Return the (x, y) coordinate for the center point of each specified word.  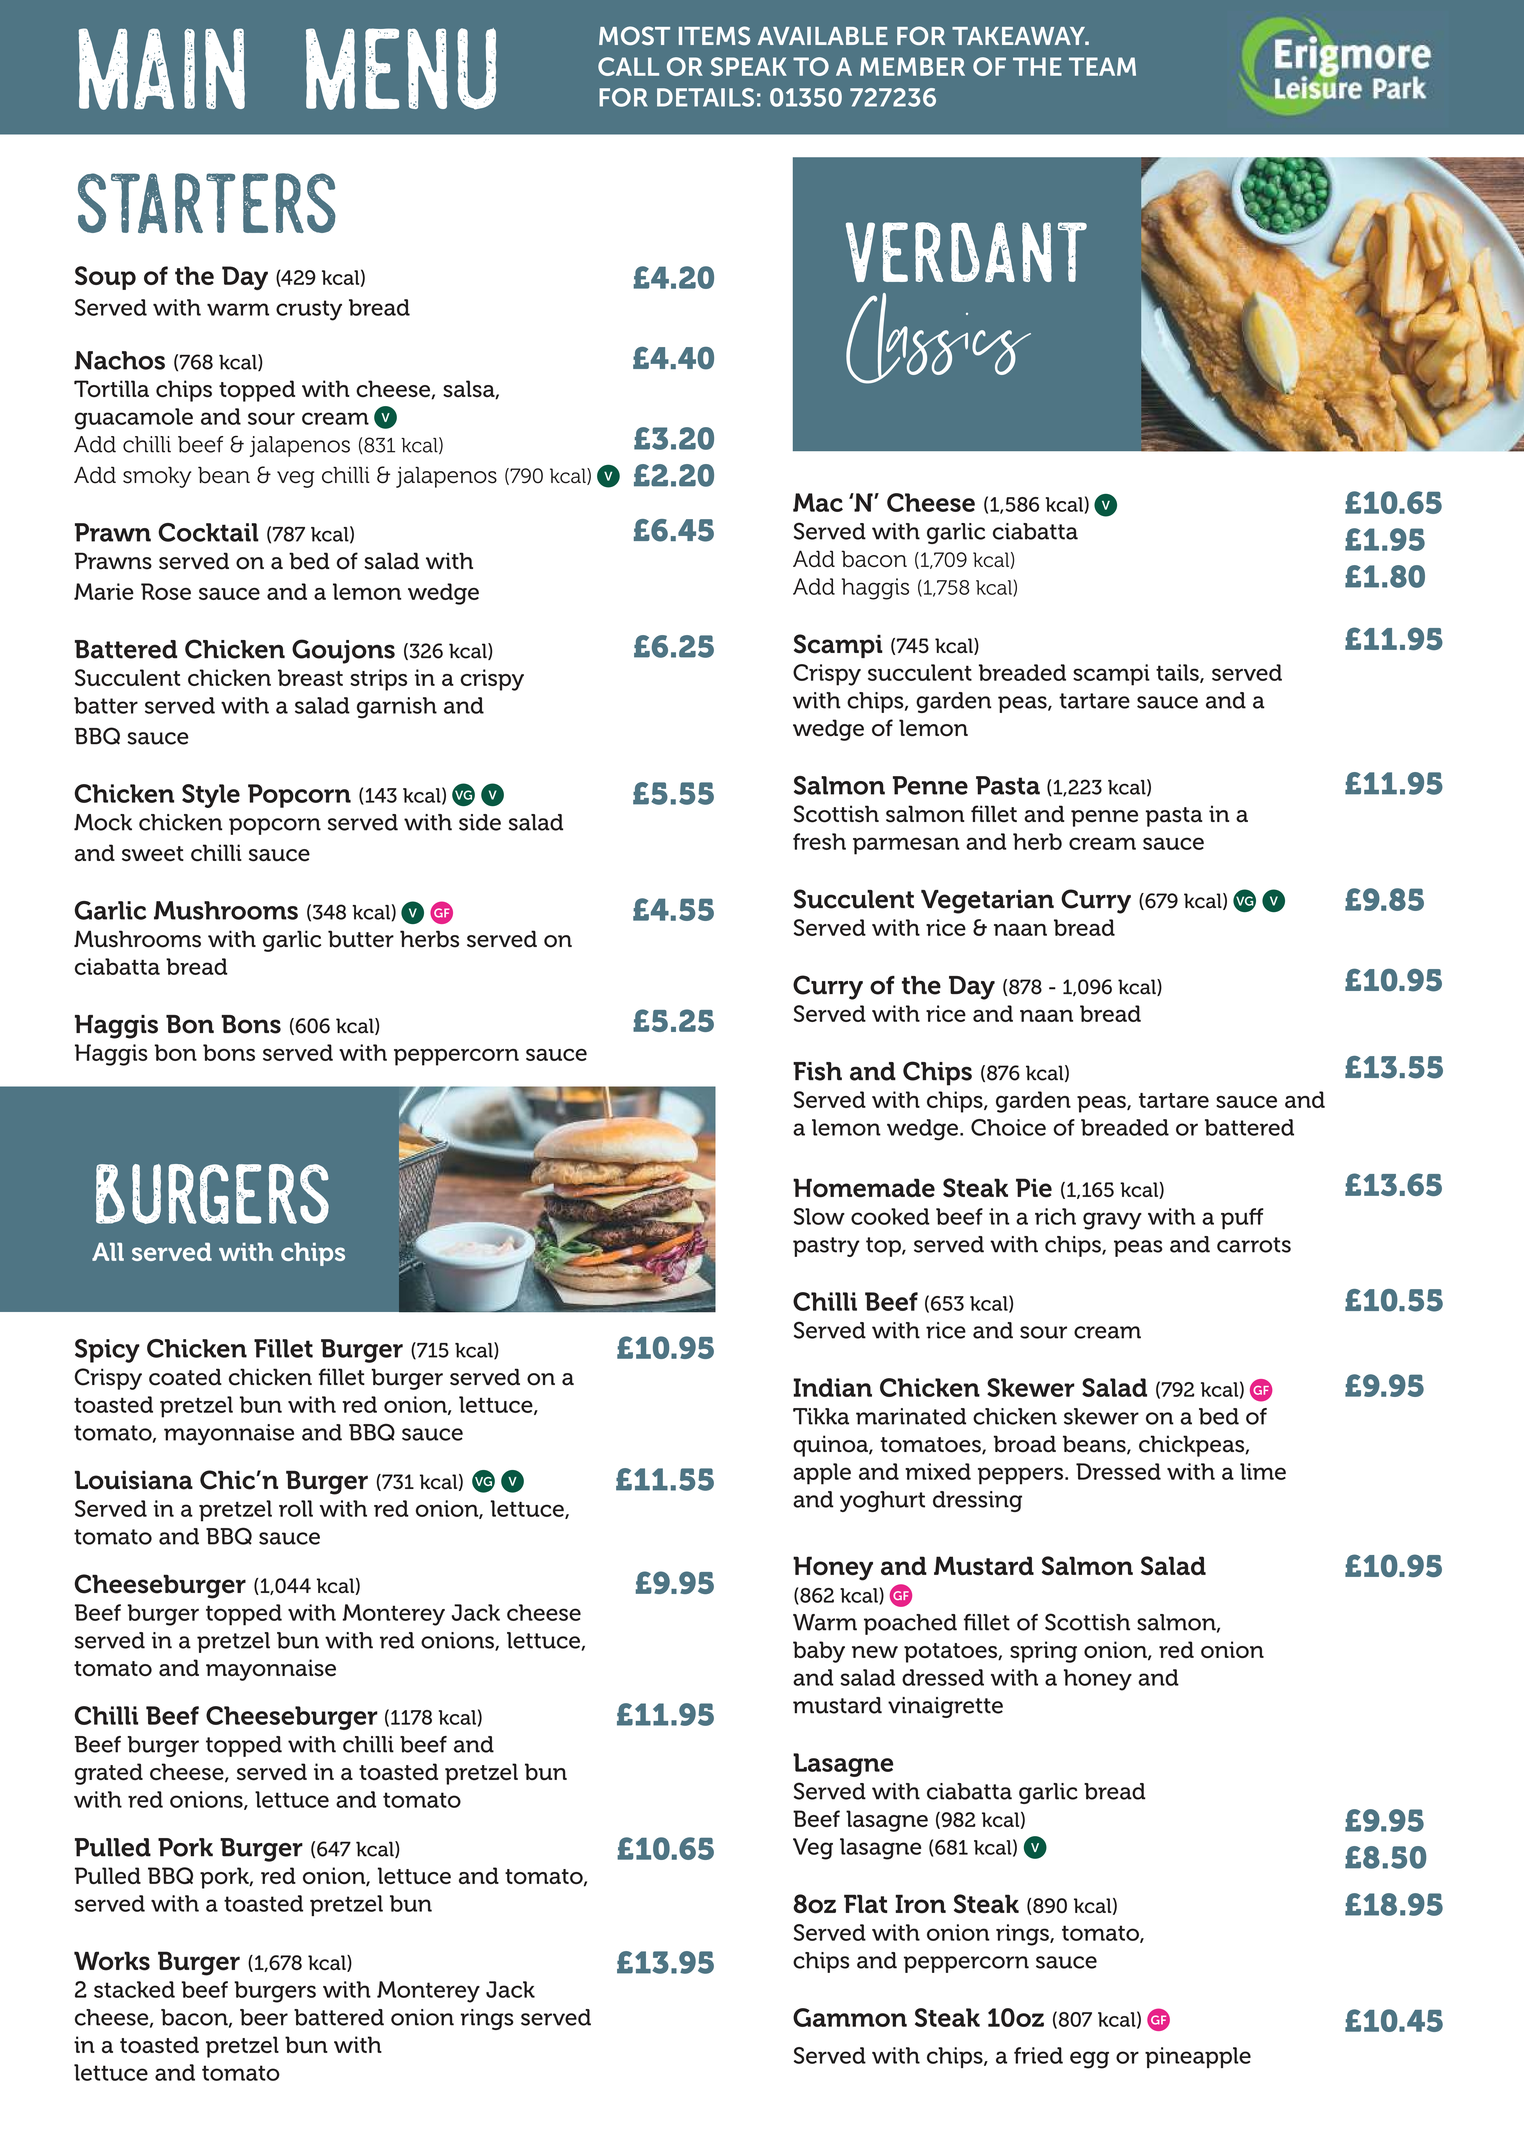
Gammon (850, 2017)
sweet (153, 854)
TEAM (1102, 66)
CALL (628, 66)
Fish (817, 1071)
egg (1089, 2060)
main (162, 69)
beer (264, 2017)
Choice (1008, 1127)
